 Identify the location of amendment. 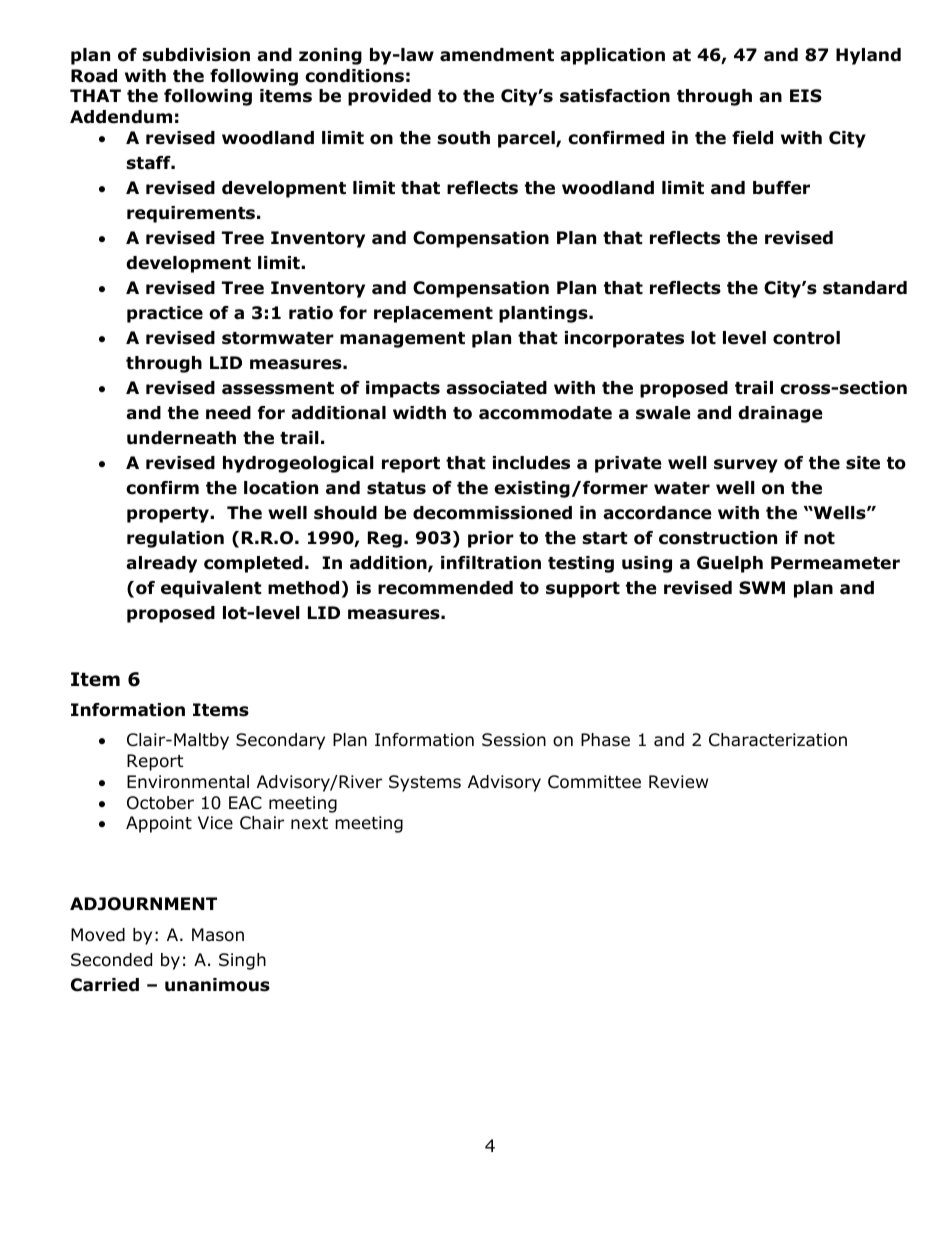
(497, 55).
